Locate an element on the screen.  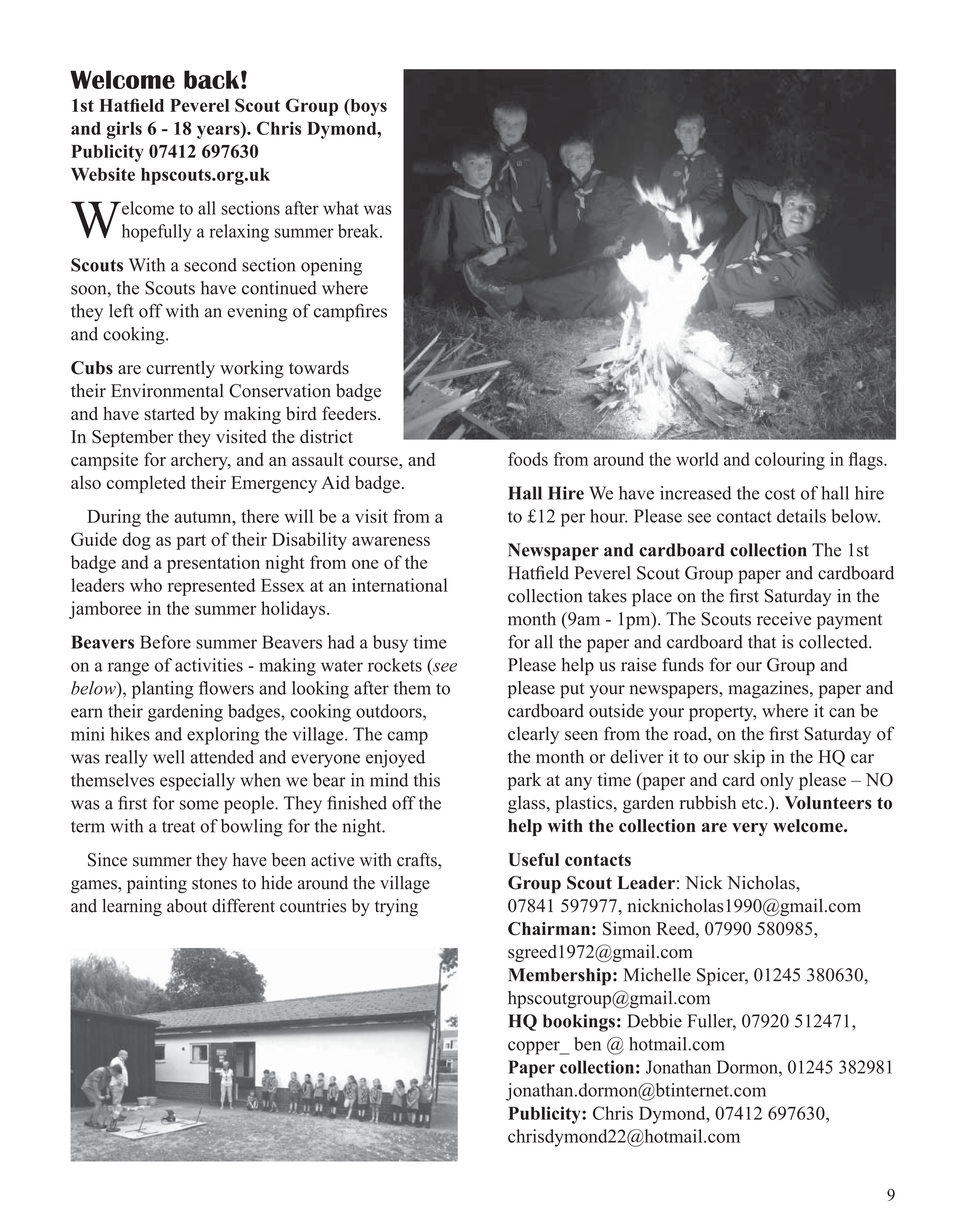
years is located at coordinates (219, 132).
